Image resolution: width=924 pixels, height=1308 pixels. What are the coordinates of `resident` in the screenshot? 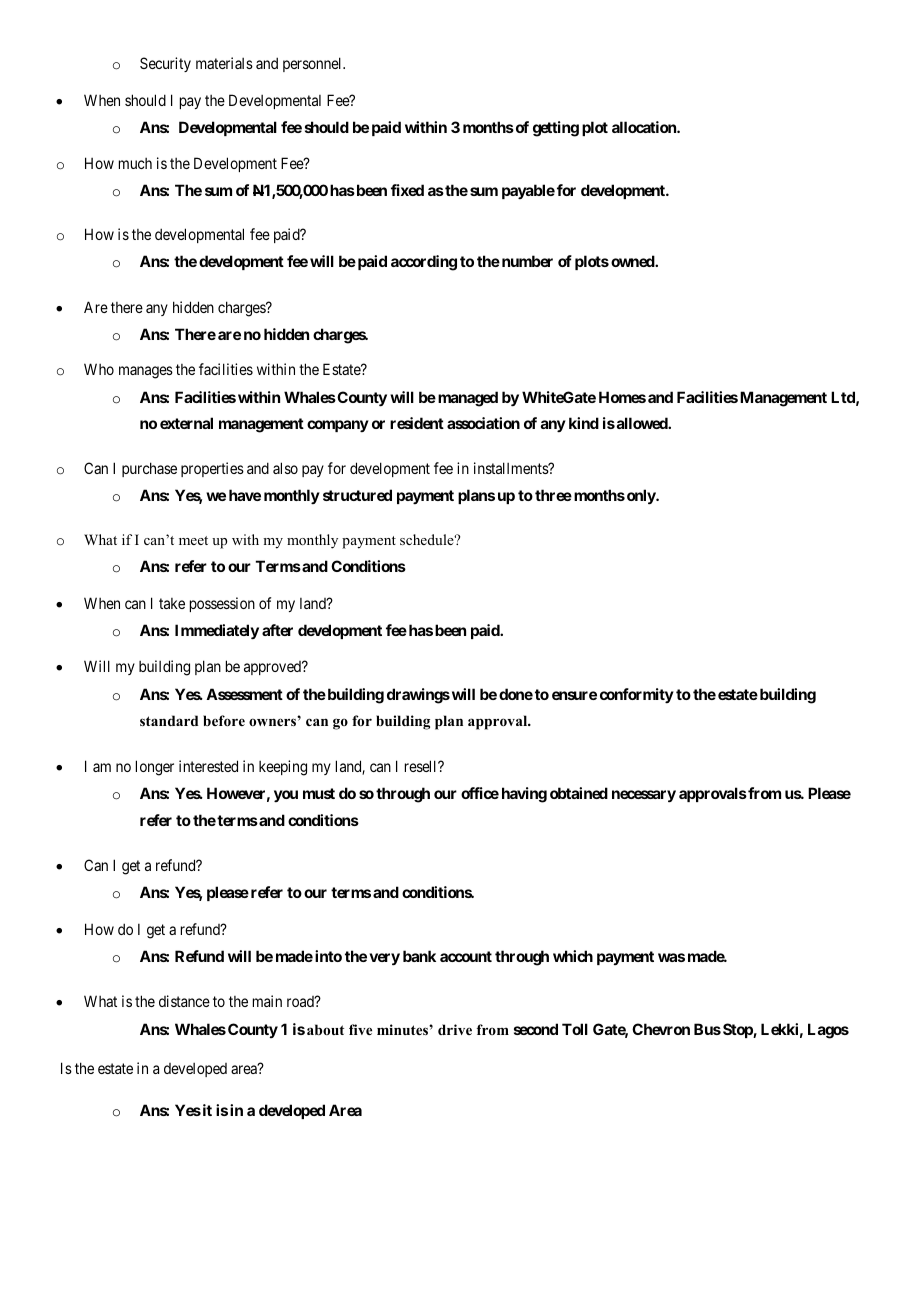 It's located at (417, 423).
